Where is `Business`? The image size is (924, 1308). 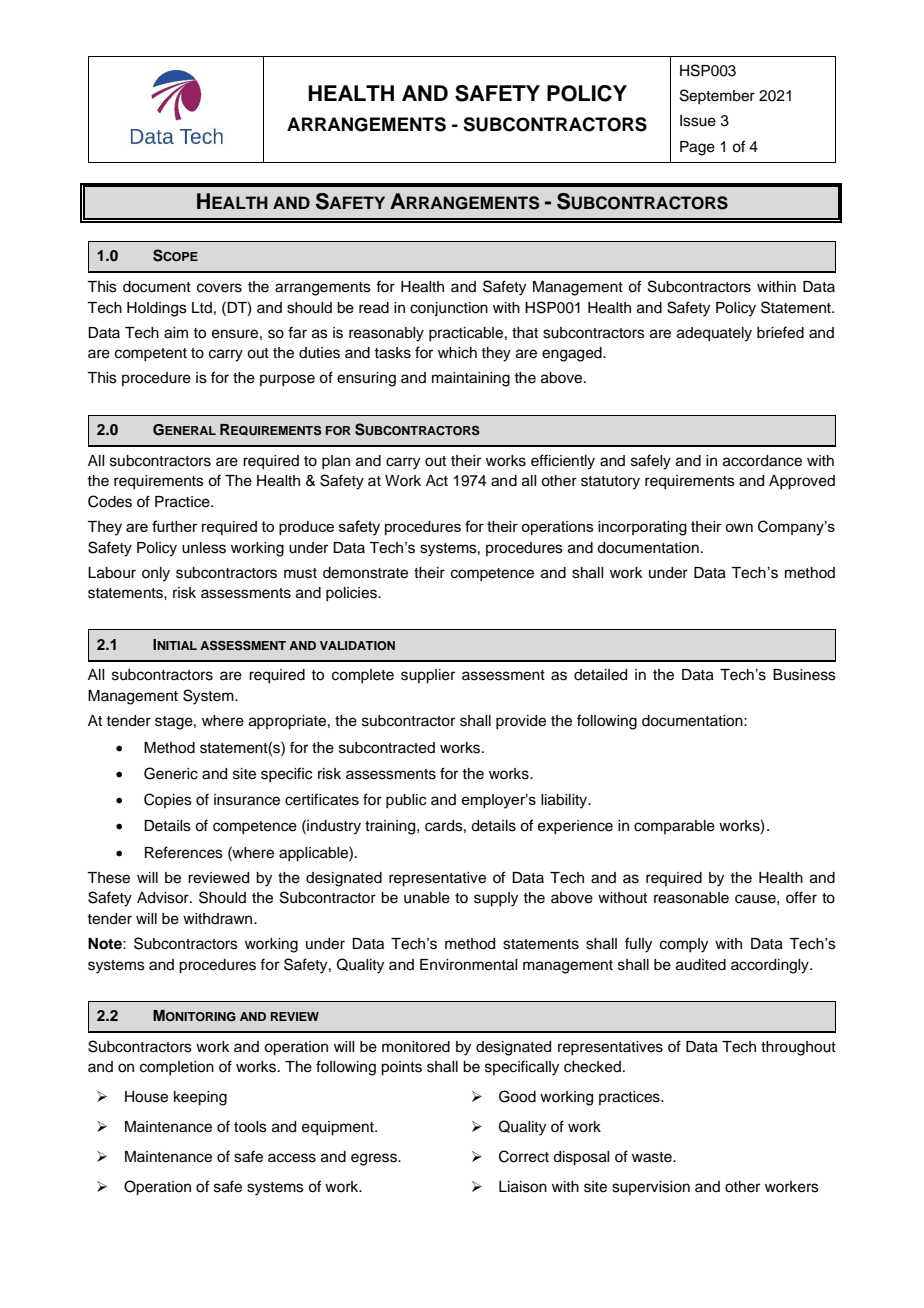
Business is located at coordinates (804, 675).
